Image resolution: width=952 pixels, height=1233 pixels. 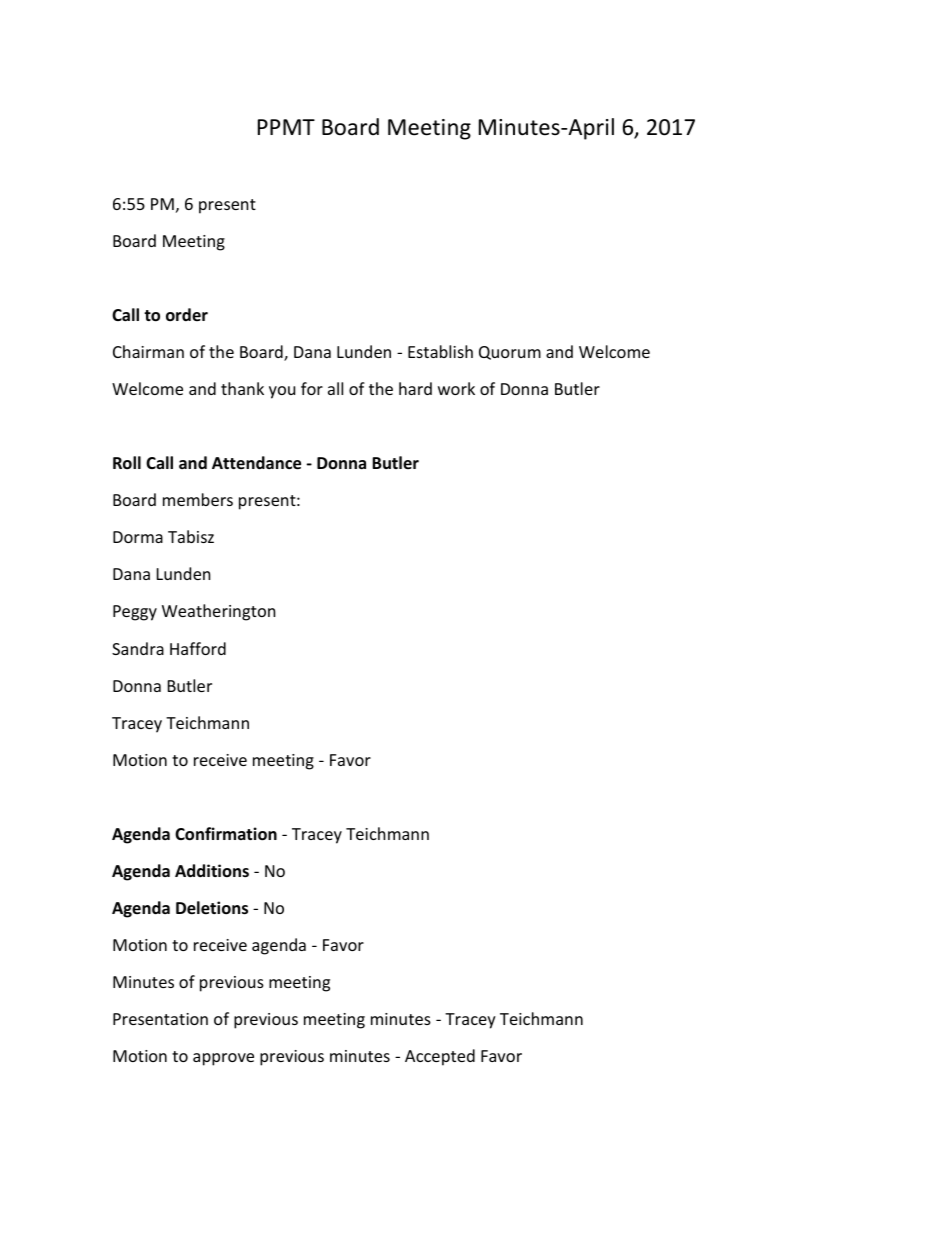 I want to click on Confirmation, so click(x=226, y=834).
